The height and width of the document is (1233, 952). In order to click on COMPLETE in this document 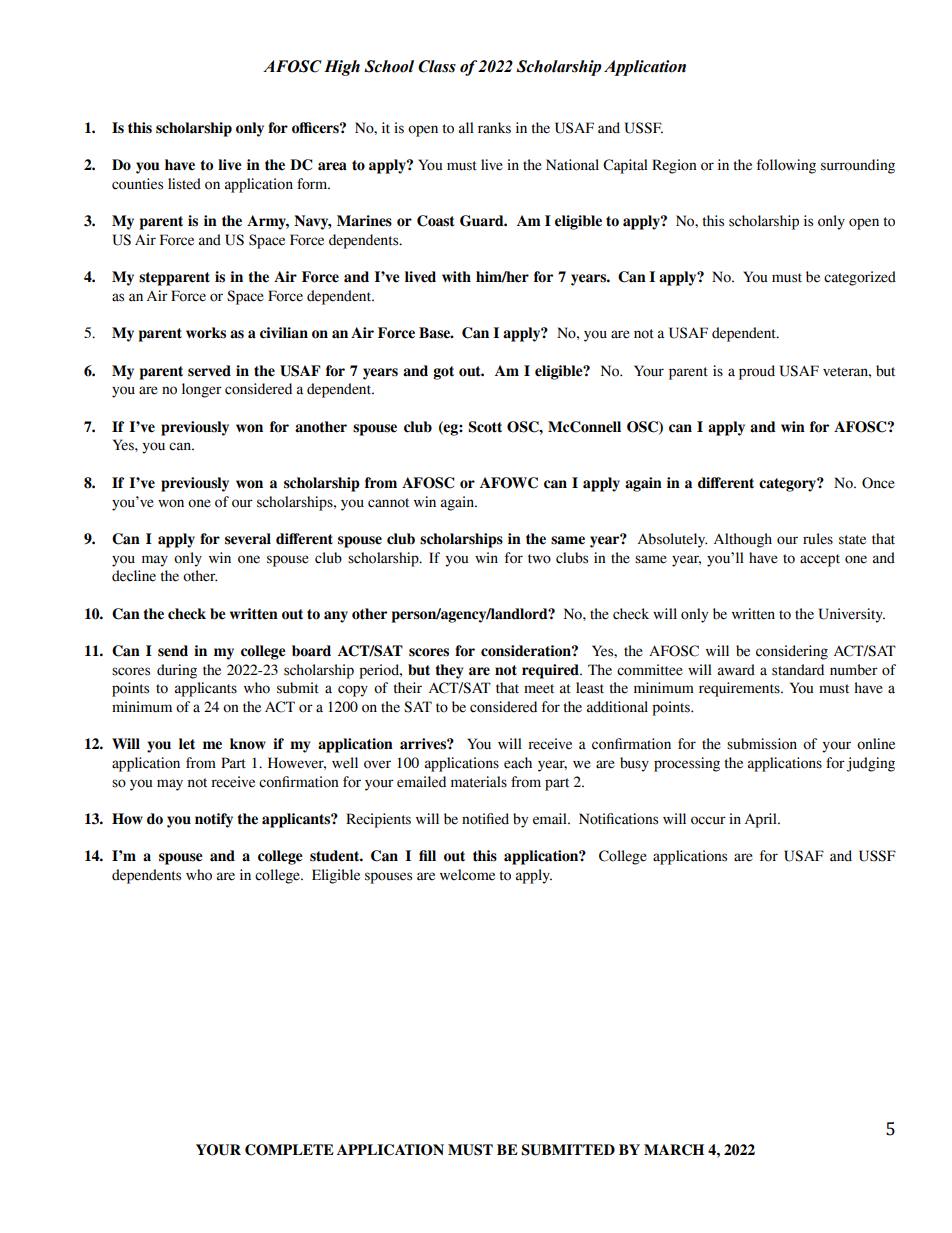, I will do `click(289, 1150)`.
